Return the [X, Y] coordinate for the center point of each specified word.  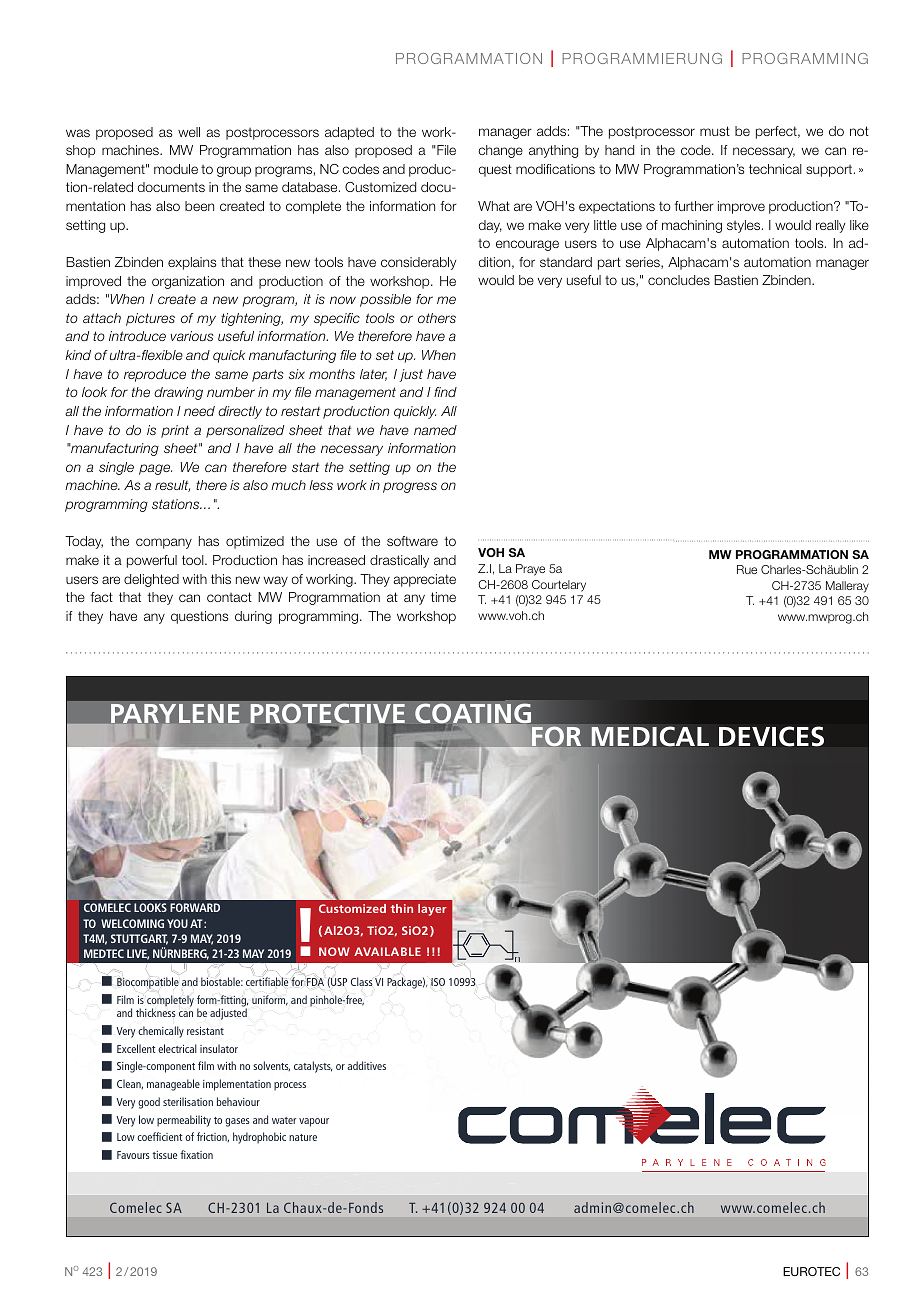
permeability [184, 1121]
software [412, 541]
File [446, 150]
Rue [747, 569]
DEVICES [771, 736]
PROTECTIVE [327, 714]
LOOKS [150, 907]
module [176, 169]
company [164, 543]
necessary [764, 152]
